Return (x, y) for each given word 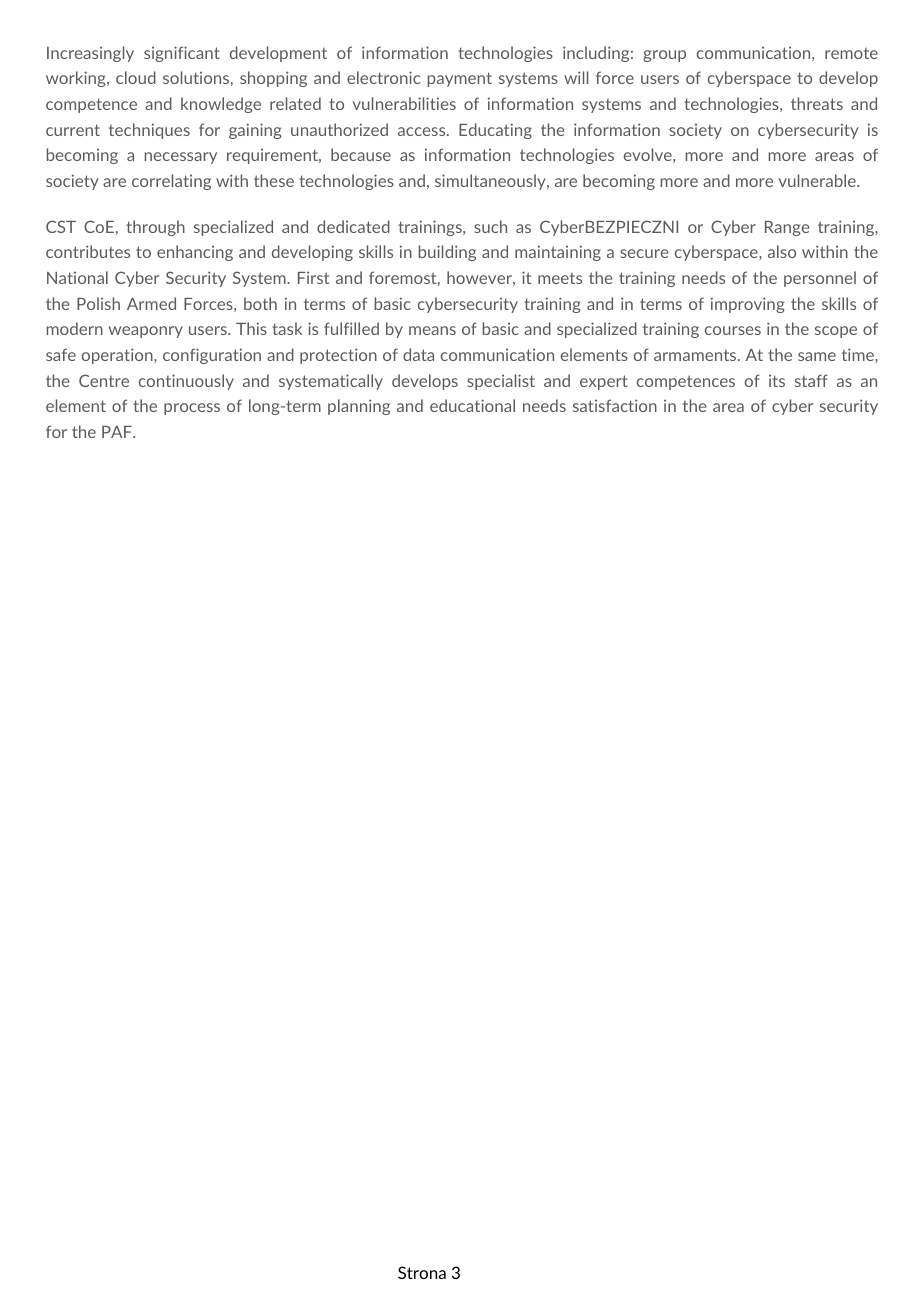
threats (817, 103)
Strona (422, 1272)
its (777, 381)
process (192, 409)
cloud (136, 77)
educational (472, 405)
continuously (186, 382)
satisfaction (615, 405)
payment (459, 79)
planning (359, 407)
